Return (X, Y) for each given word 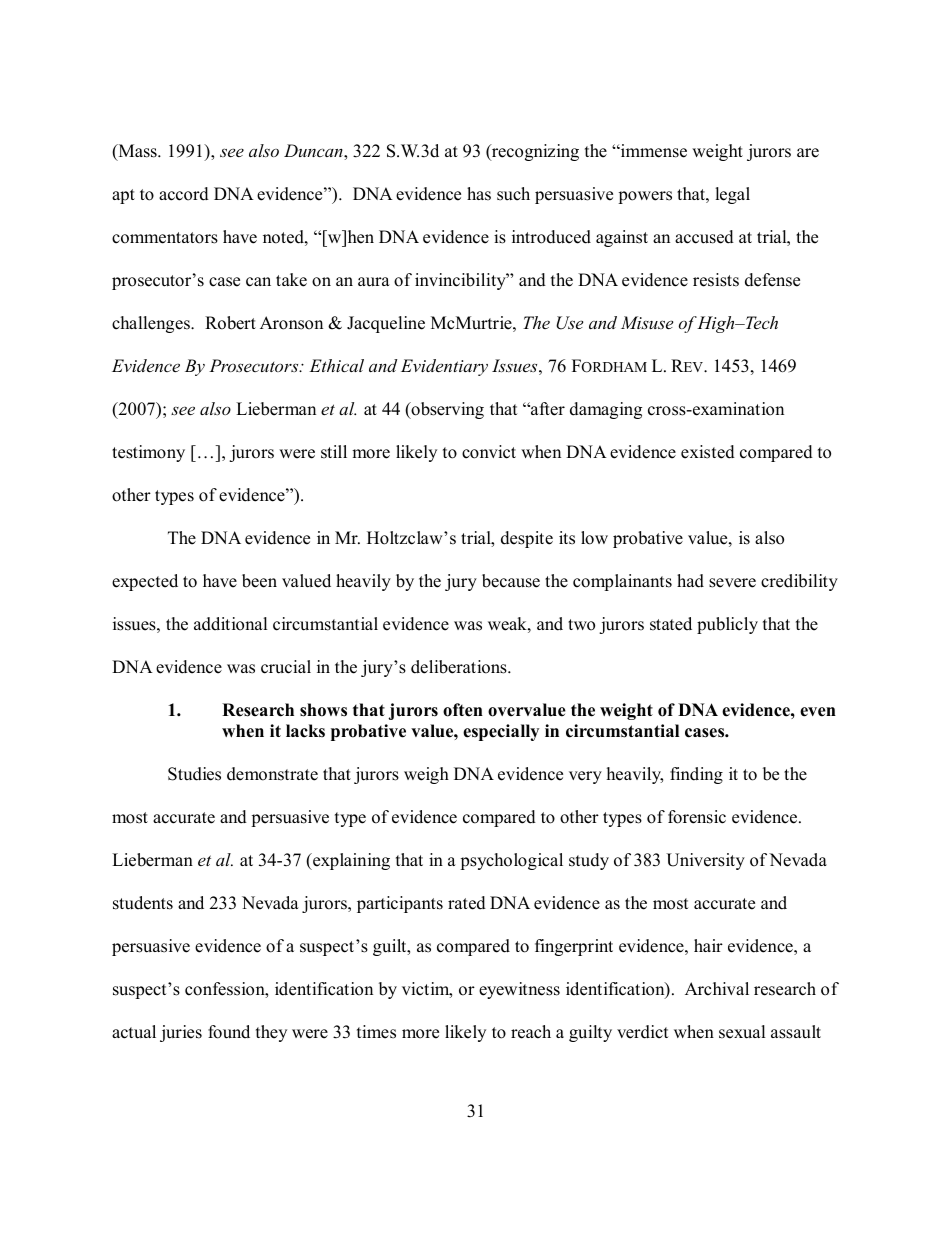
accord (184, 194)
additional (231, 624)
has (479, 194)
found (229, 1032)
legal (732, 195)
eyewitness (519, 990)
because (511, 581)
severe (732, 583)
